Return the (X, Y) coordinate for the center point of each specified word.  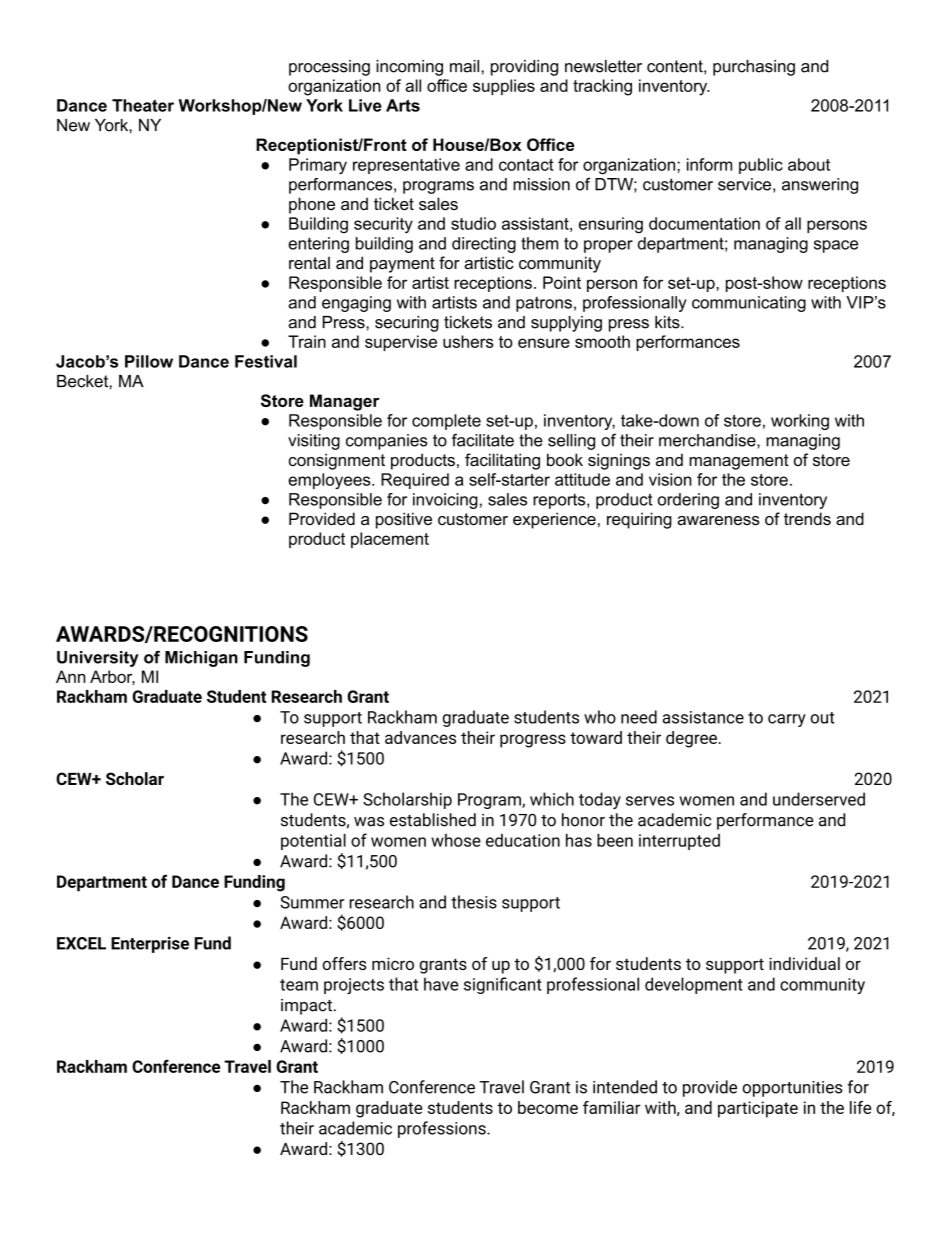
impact (306, 1007)
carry (787, 720)
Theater (143, 105)
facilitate (483, 440)
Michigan (201, 659)
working (800, 422)
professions (443, 1129)
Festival (266, 361)
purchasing (754, 68)
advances (420, 737)
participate (758, 1109)
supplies (504, 87)
